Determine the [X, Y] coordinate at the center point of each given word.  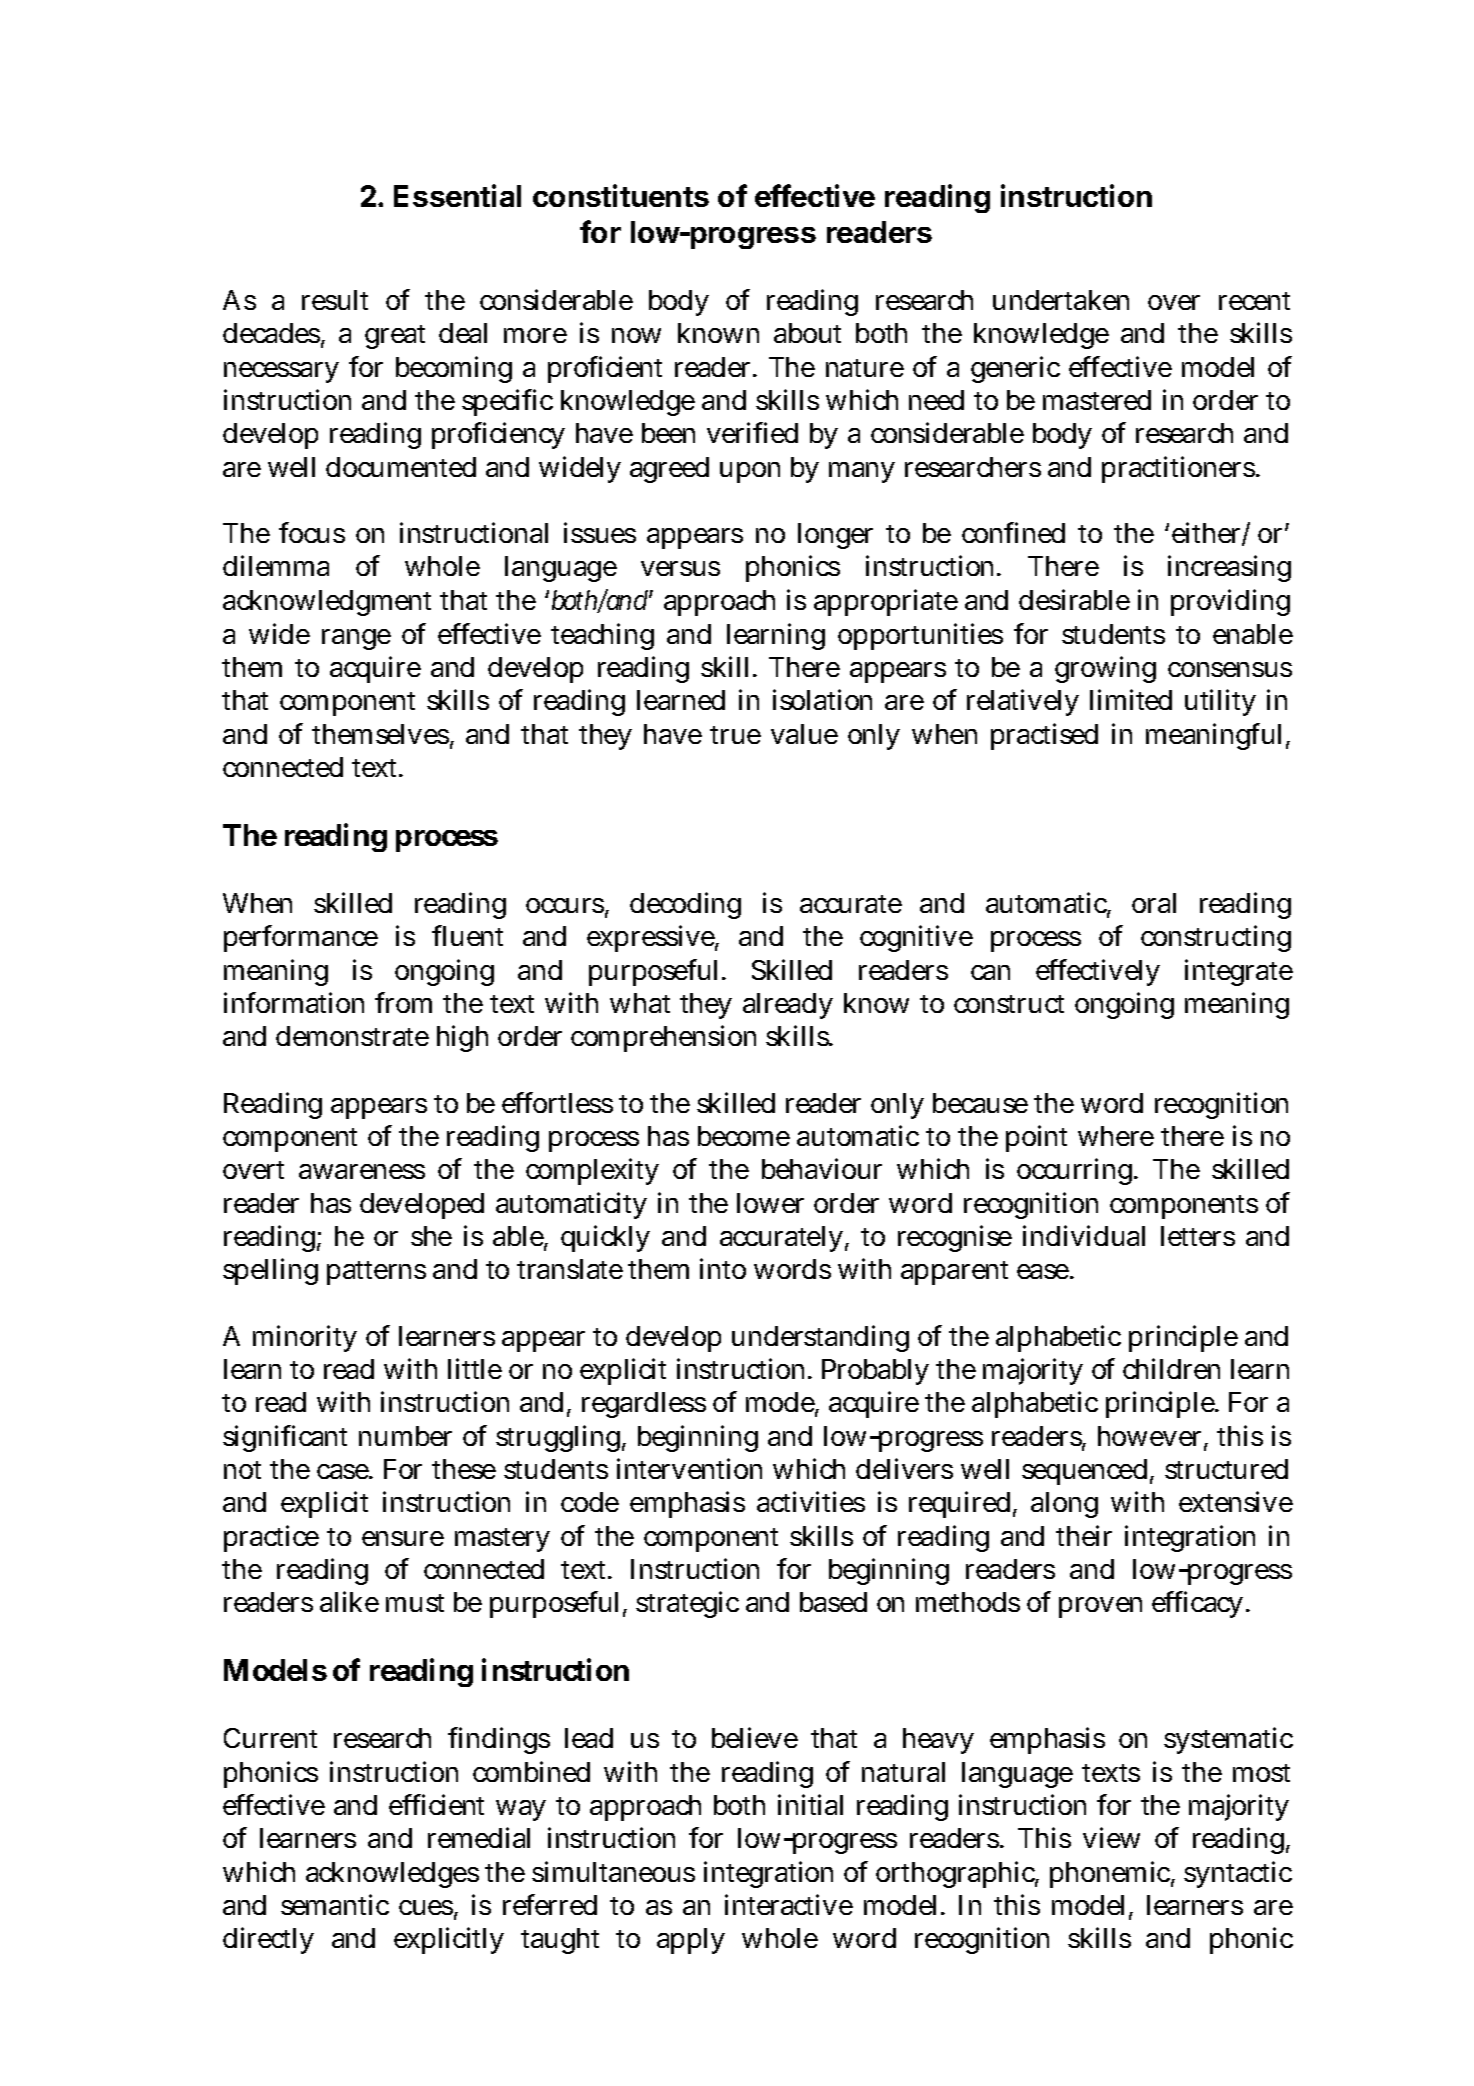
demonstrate [352, 1036]
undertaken [1061, 300]
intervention [689, 1468]
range [356, 639]
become [744, 1136]
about [807, 333]
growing [1105, 669]
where [1116, 1136]
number [405, 1436]
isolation [822, 699]
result [335, 300]
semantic [335, 1904]
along [1064, 1505]
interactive [789, 1904]
